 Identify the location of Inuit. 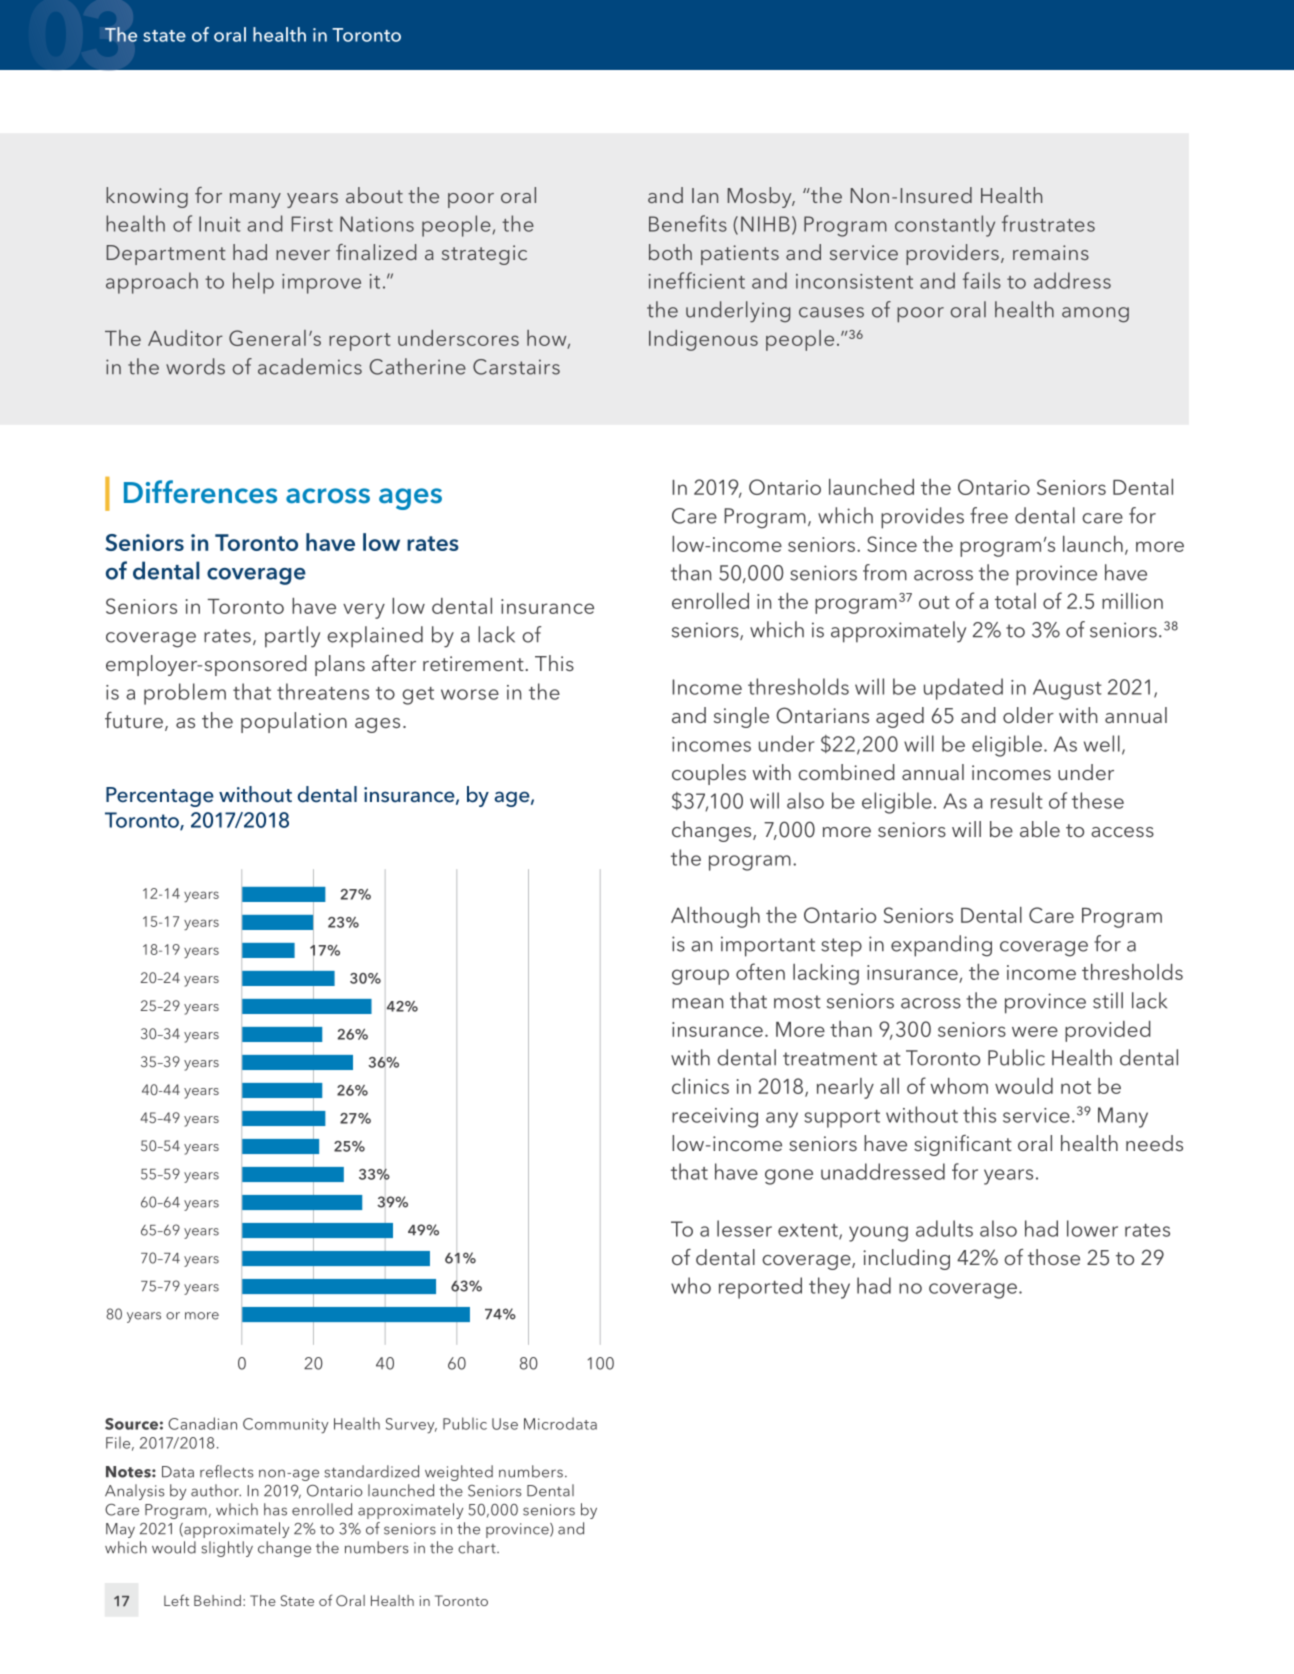
(220, 224).
